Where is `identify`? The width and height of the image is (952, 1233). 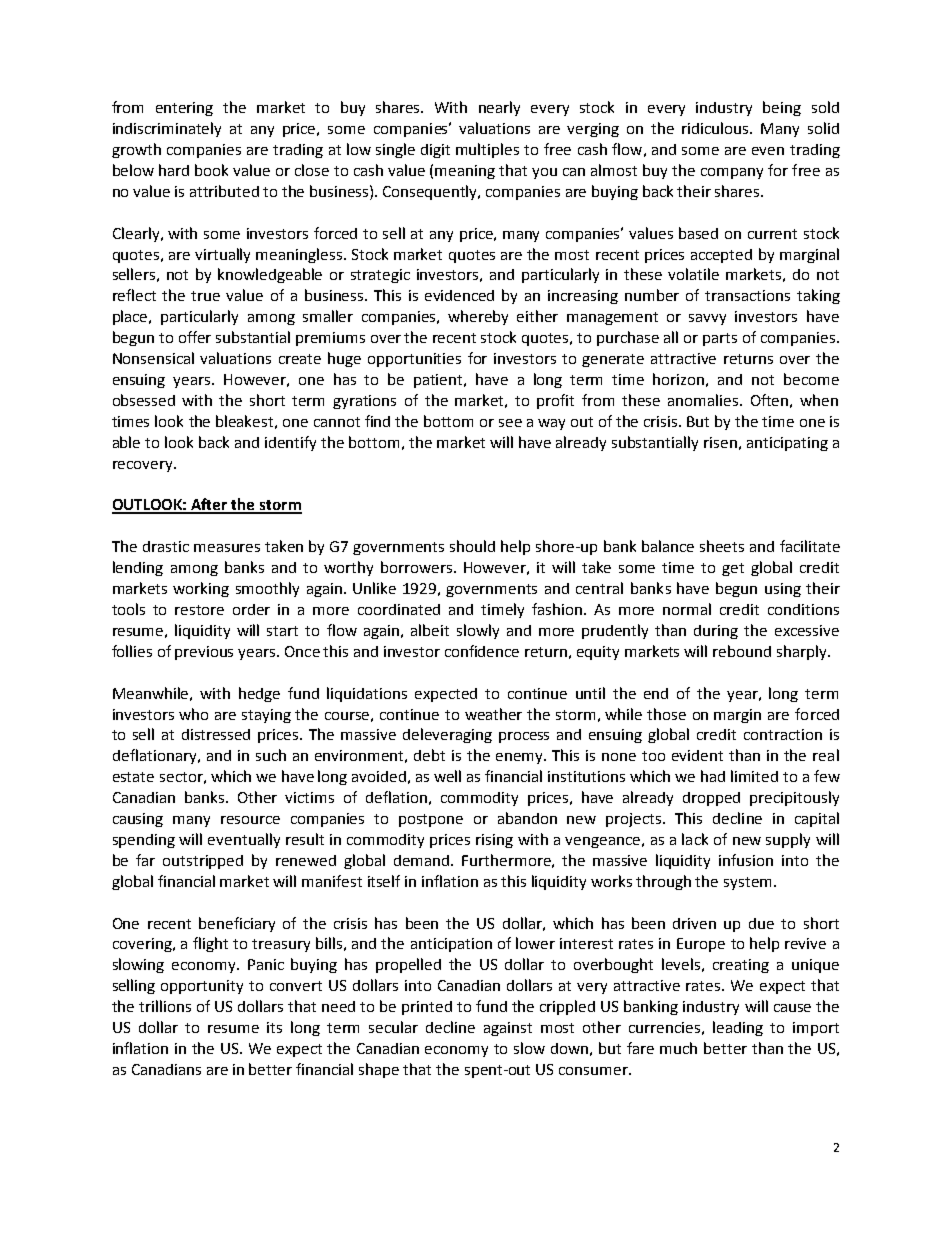 identify is located at coordinates (290, 443).
